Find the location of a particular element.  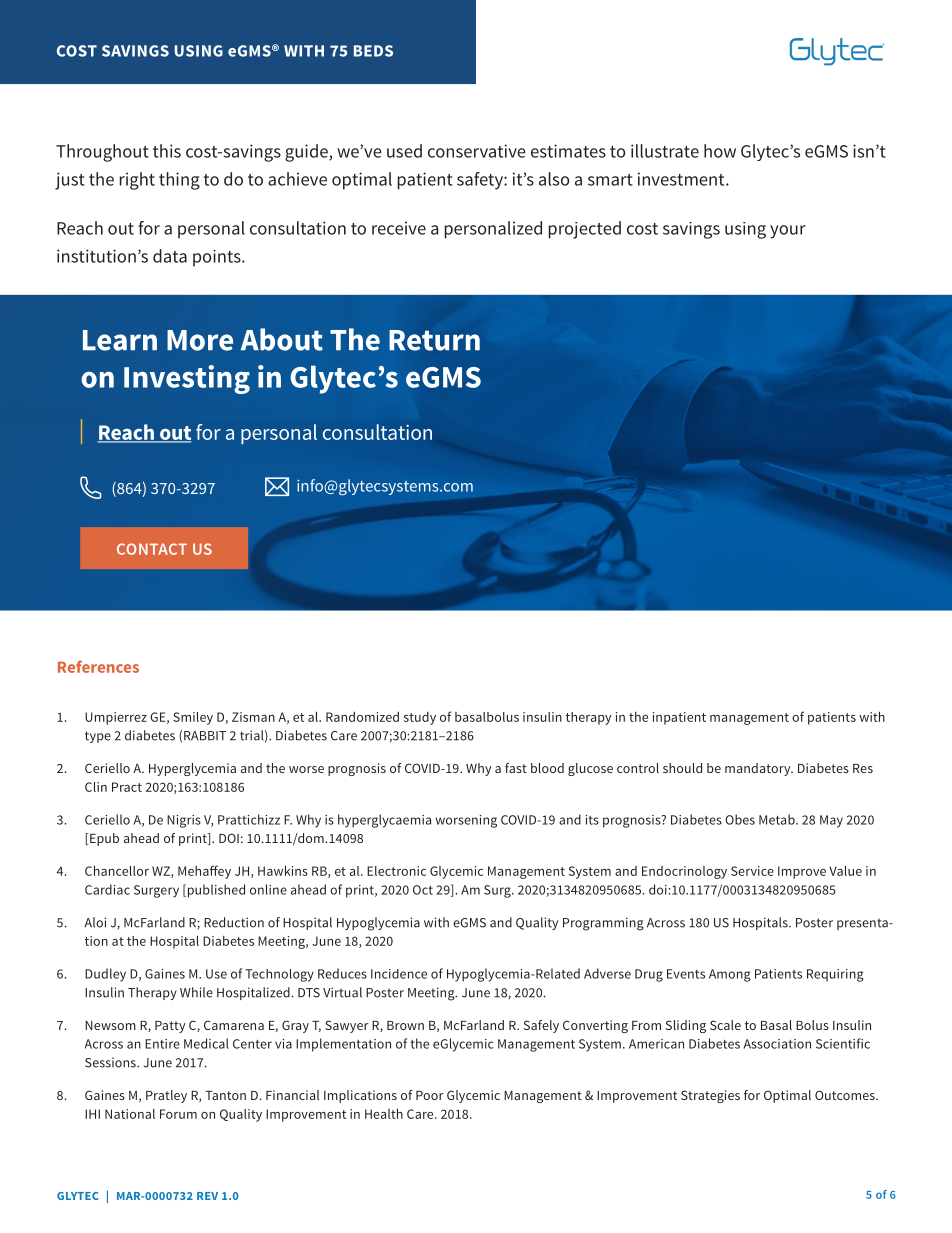

conservative is located at coordinates (477, 151).
